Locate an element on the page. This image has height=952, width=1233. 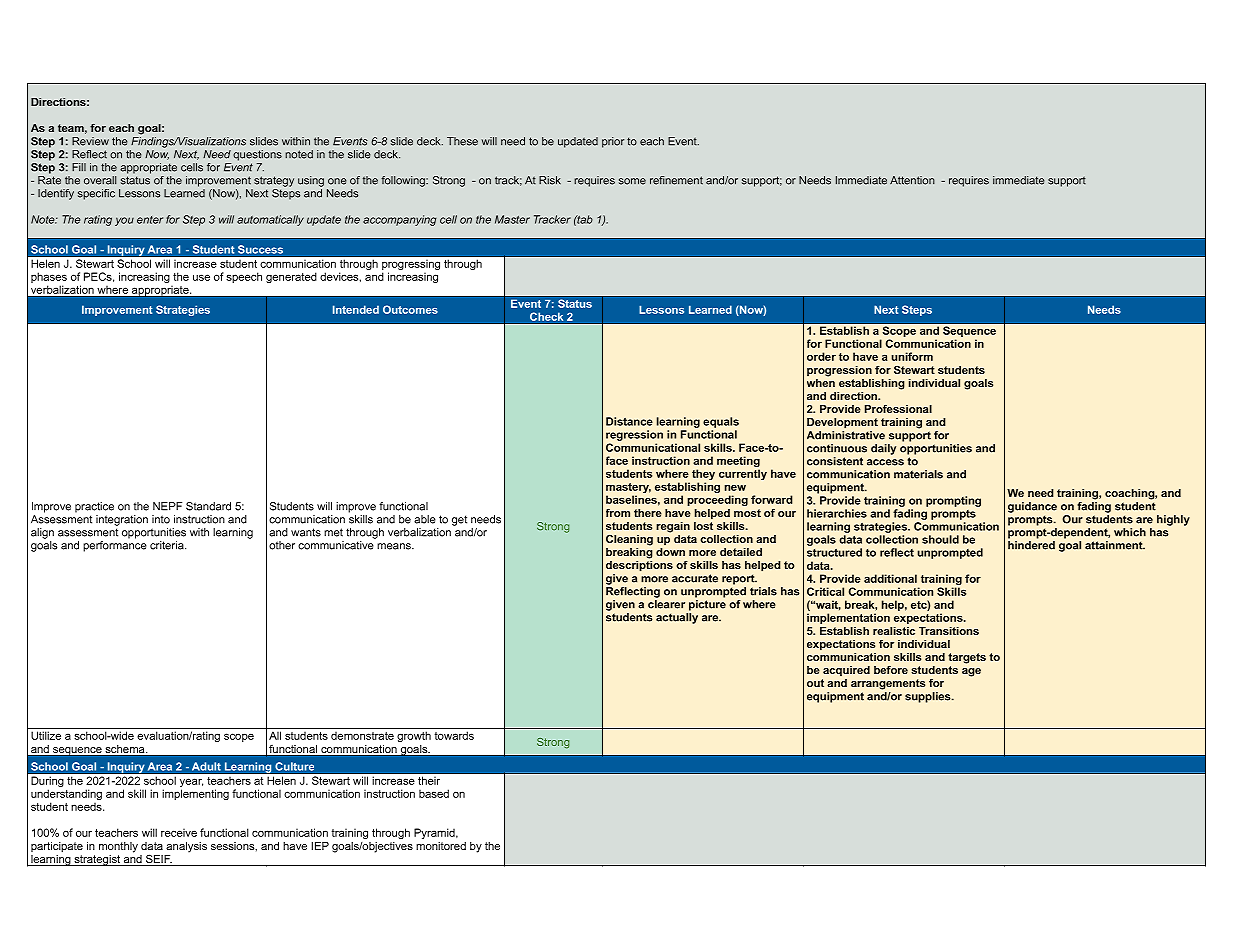
some is located at coordinates (632, 181).
